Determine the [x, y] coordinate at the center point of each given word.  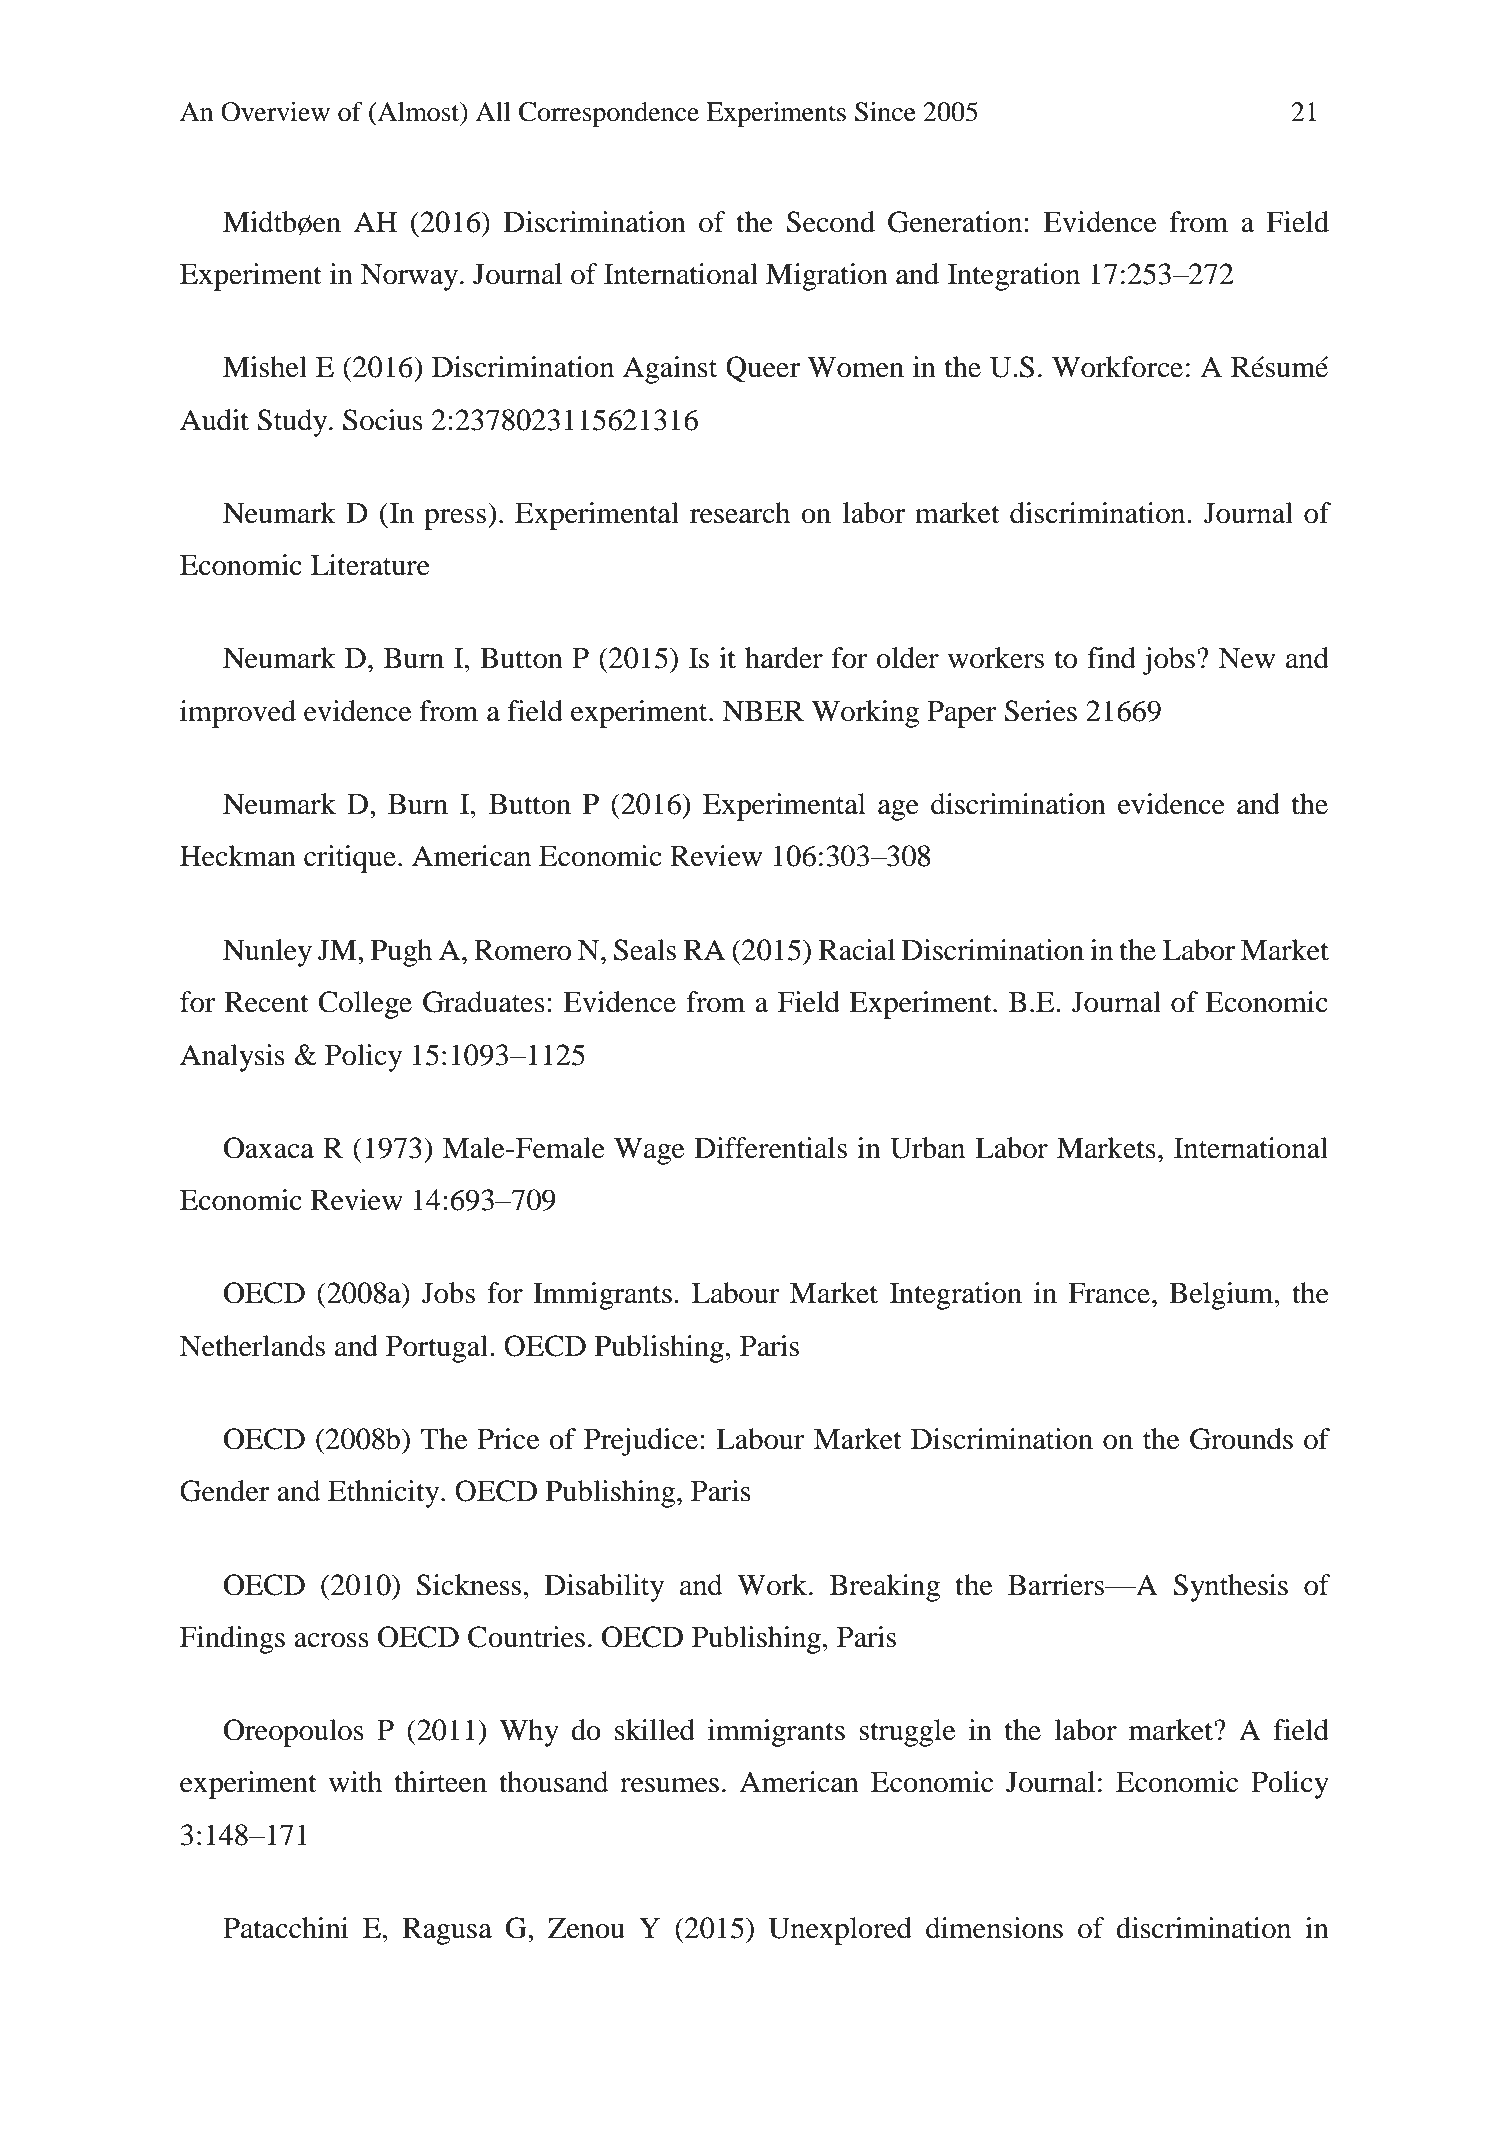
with [355, 1782]
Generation [956, 222]
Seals [645, 950]
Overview [275, 112]
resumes [669, 1785]
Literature [370, 565]
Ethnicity [385, 1494]
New [1247, 658]
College [365, 1005]
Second [831, 222]
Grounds [1241, 1439]
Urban [927, 1148]
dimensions [994, 1928]
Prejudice [641, 1442]
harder [784, 658]
